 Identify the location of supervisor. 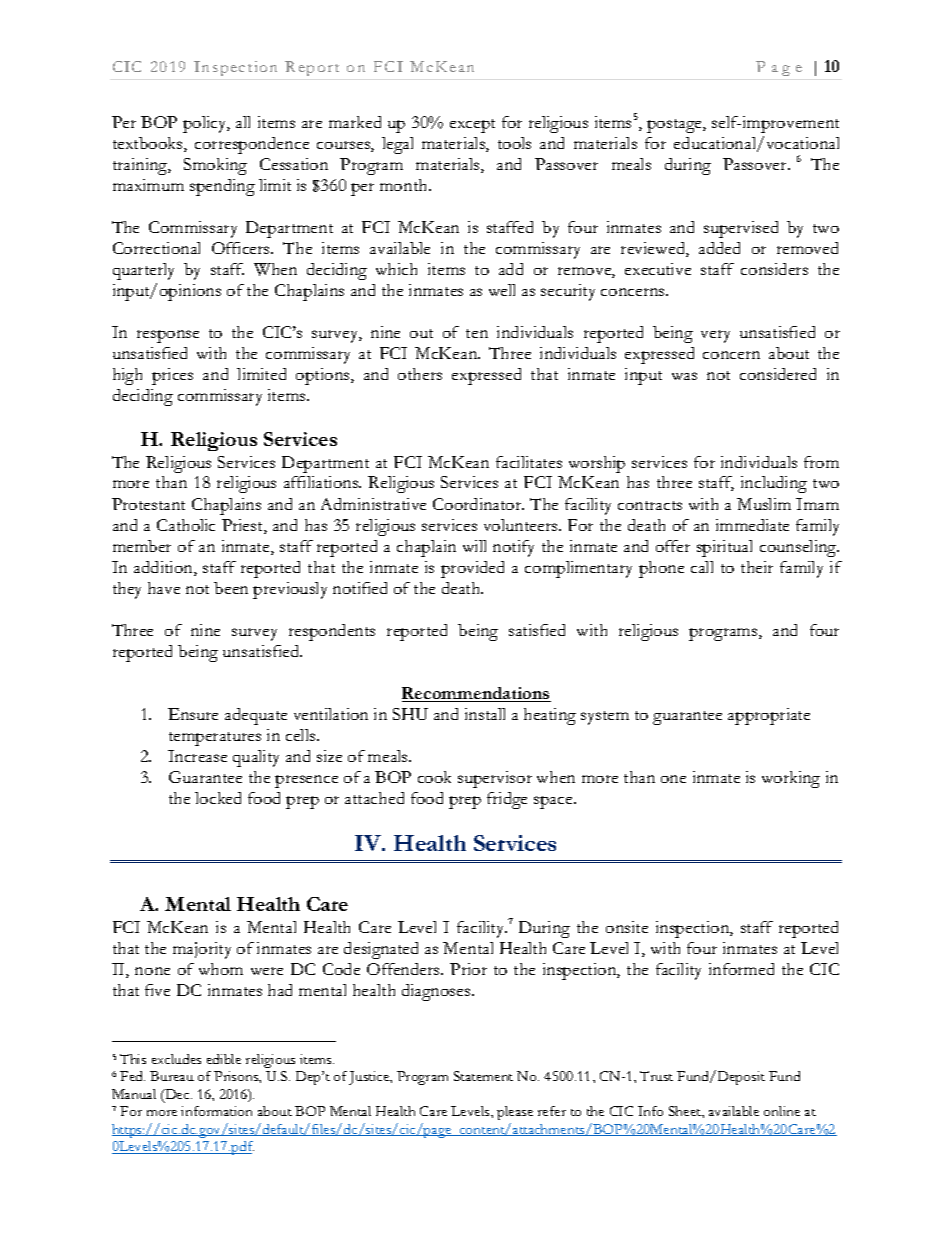
(495, 779).
